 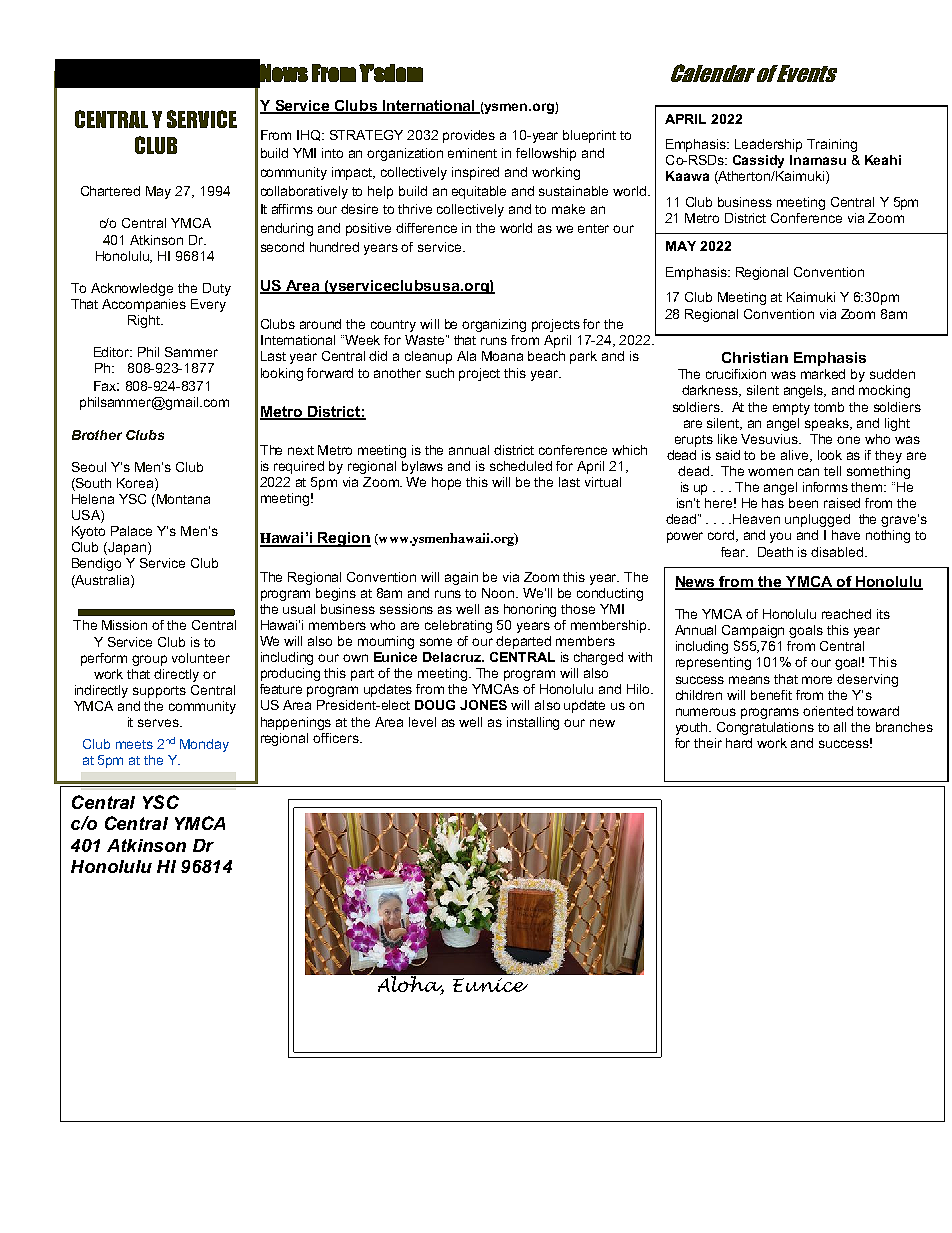 What do you see at coordinates (533, 723) in the screenshot?
I see `installing` at bounding box center [533, 723].
